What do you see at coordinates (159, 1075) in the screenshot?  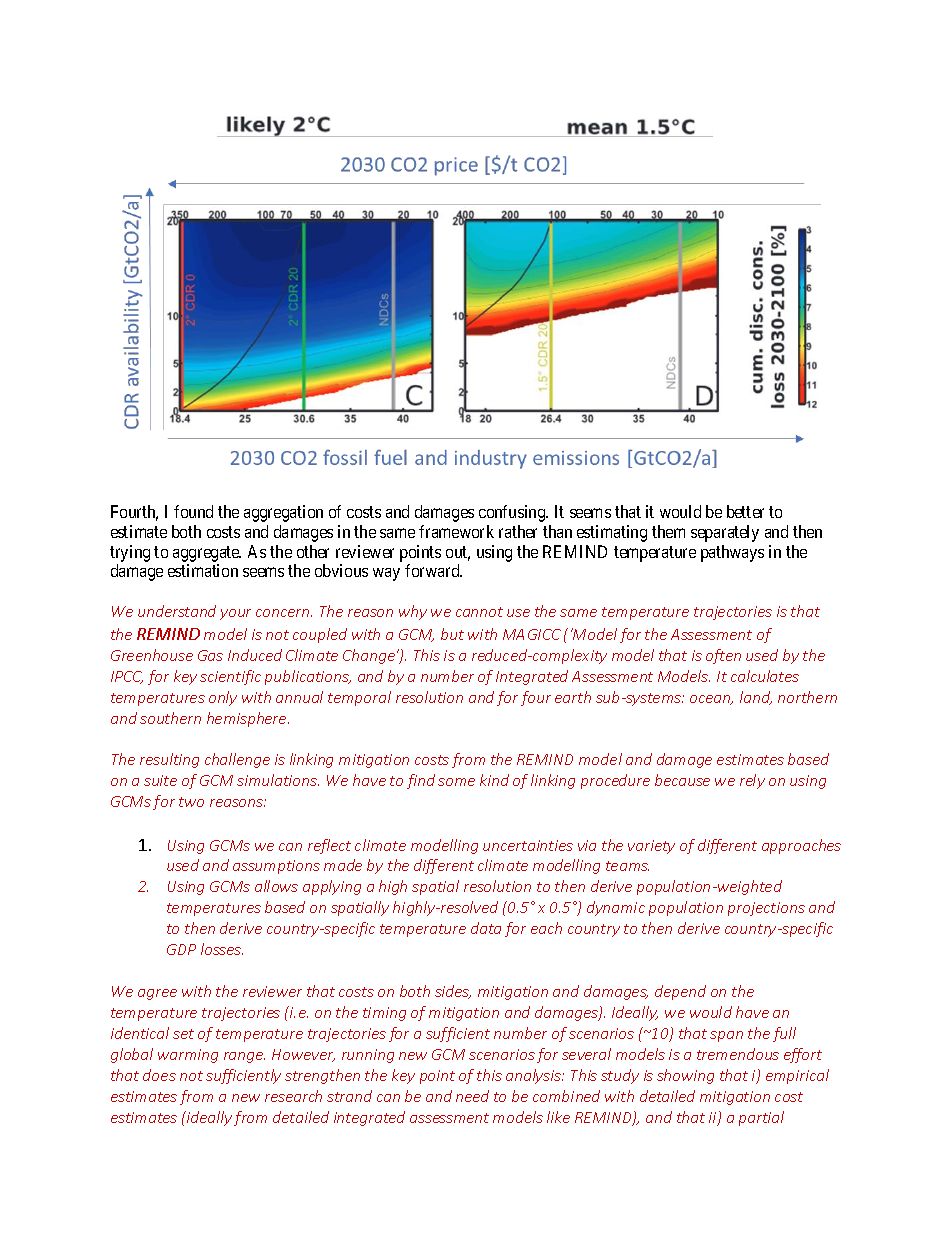 I see `does` at bounding box center [159, 1075].
